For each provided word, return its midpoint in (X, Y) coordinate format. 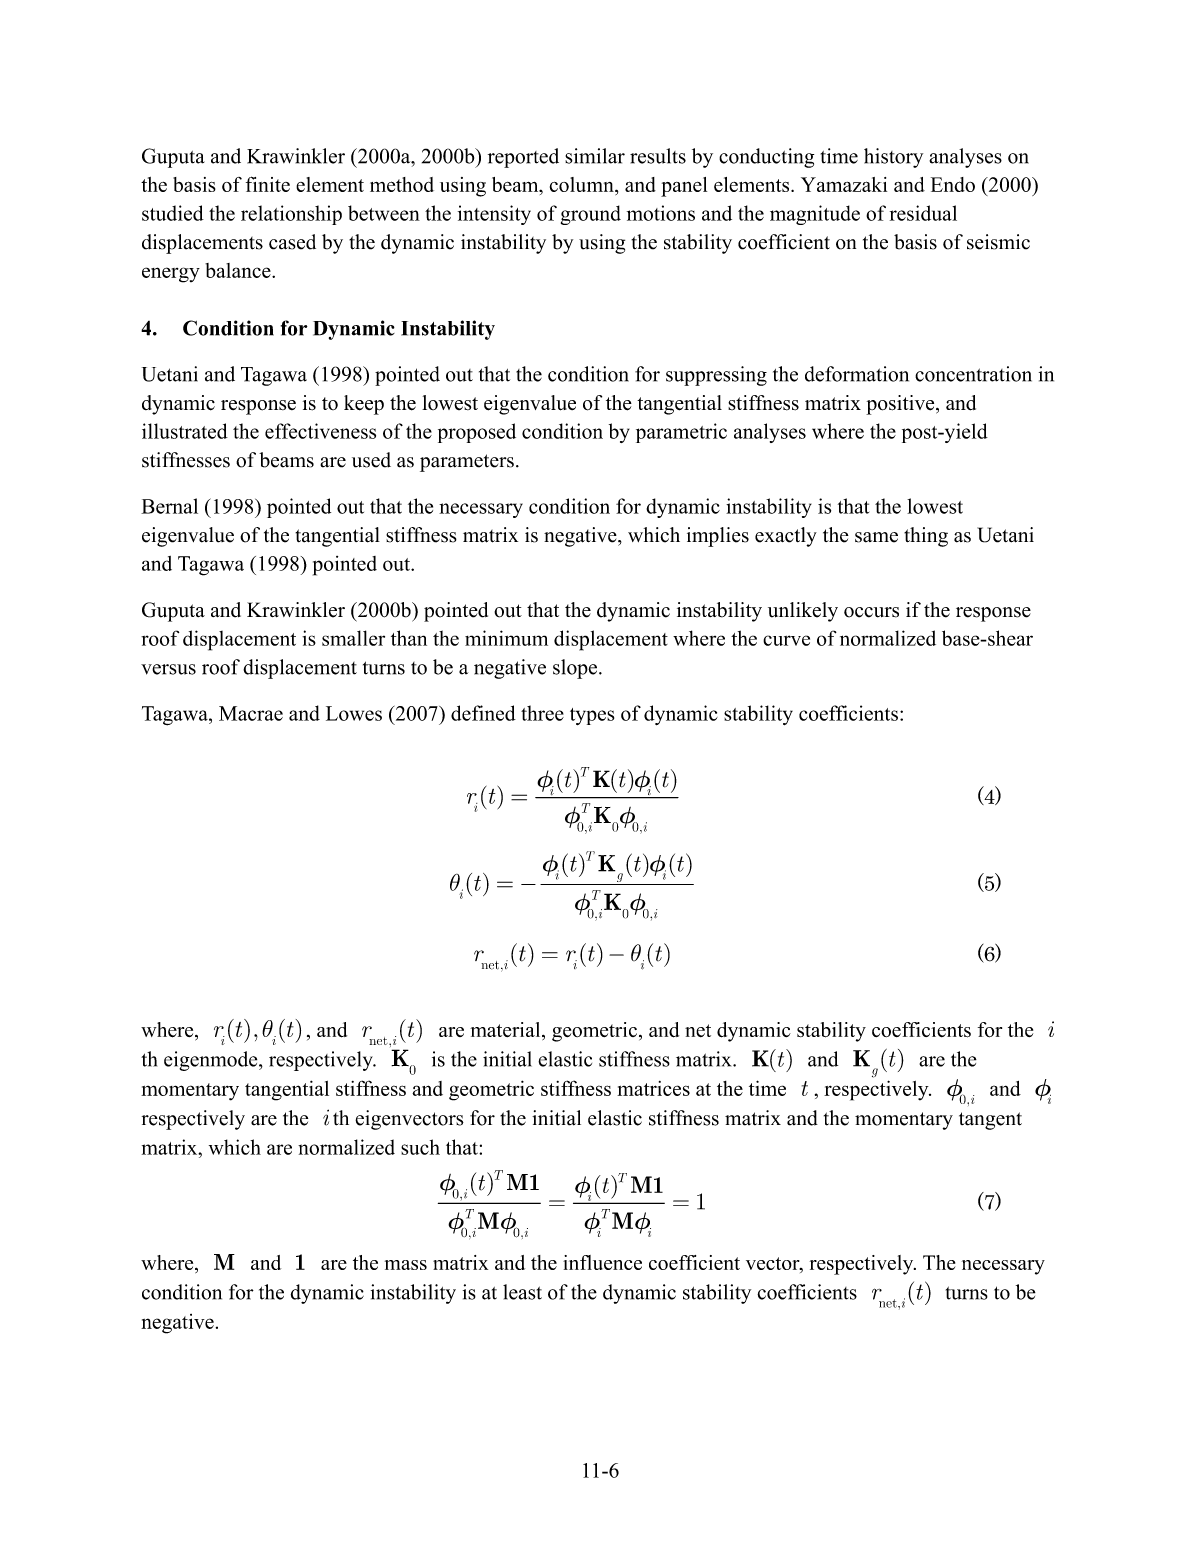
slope (575, 669)
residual (923, 213)
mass (406, 1265)
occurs (871, 612)
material (506, 1031)
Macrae (251, 713)
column (583, 186)
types (592, 716)
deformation (857, 374)
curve (786, 640)
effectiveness (320, 431)
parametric (681, 433)
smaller (353, 638)
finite (268, 184)
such (420, 1147)
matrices (653, 1088)
